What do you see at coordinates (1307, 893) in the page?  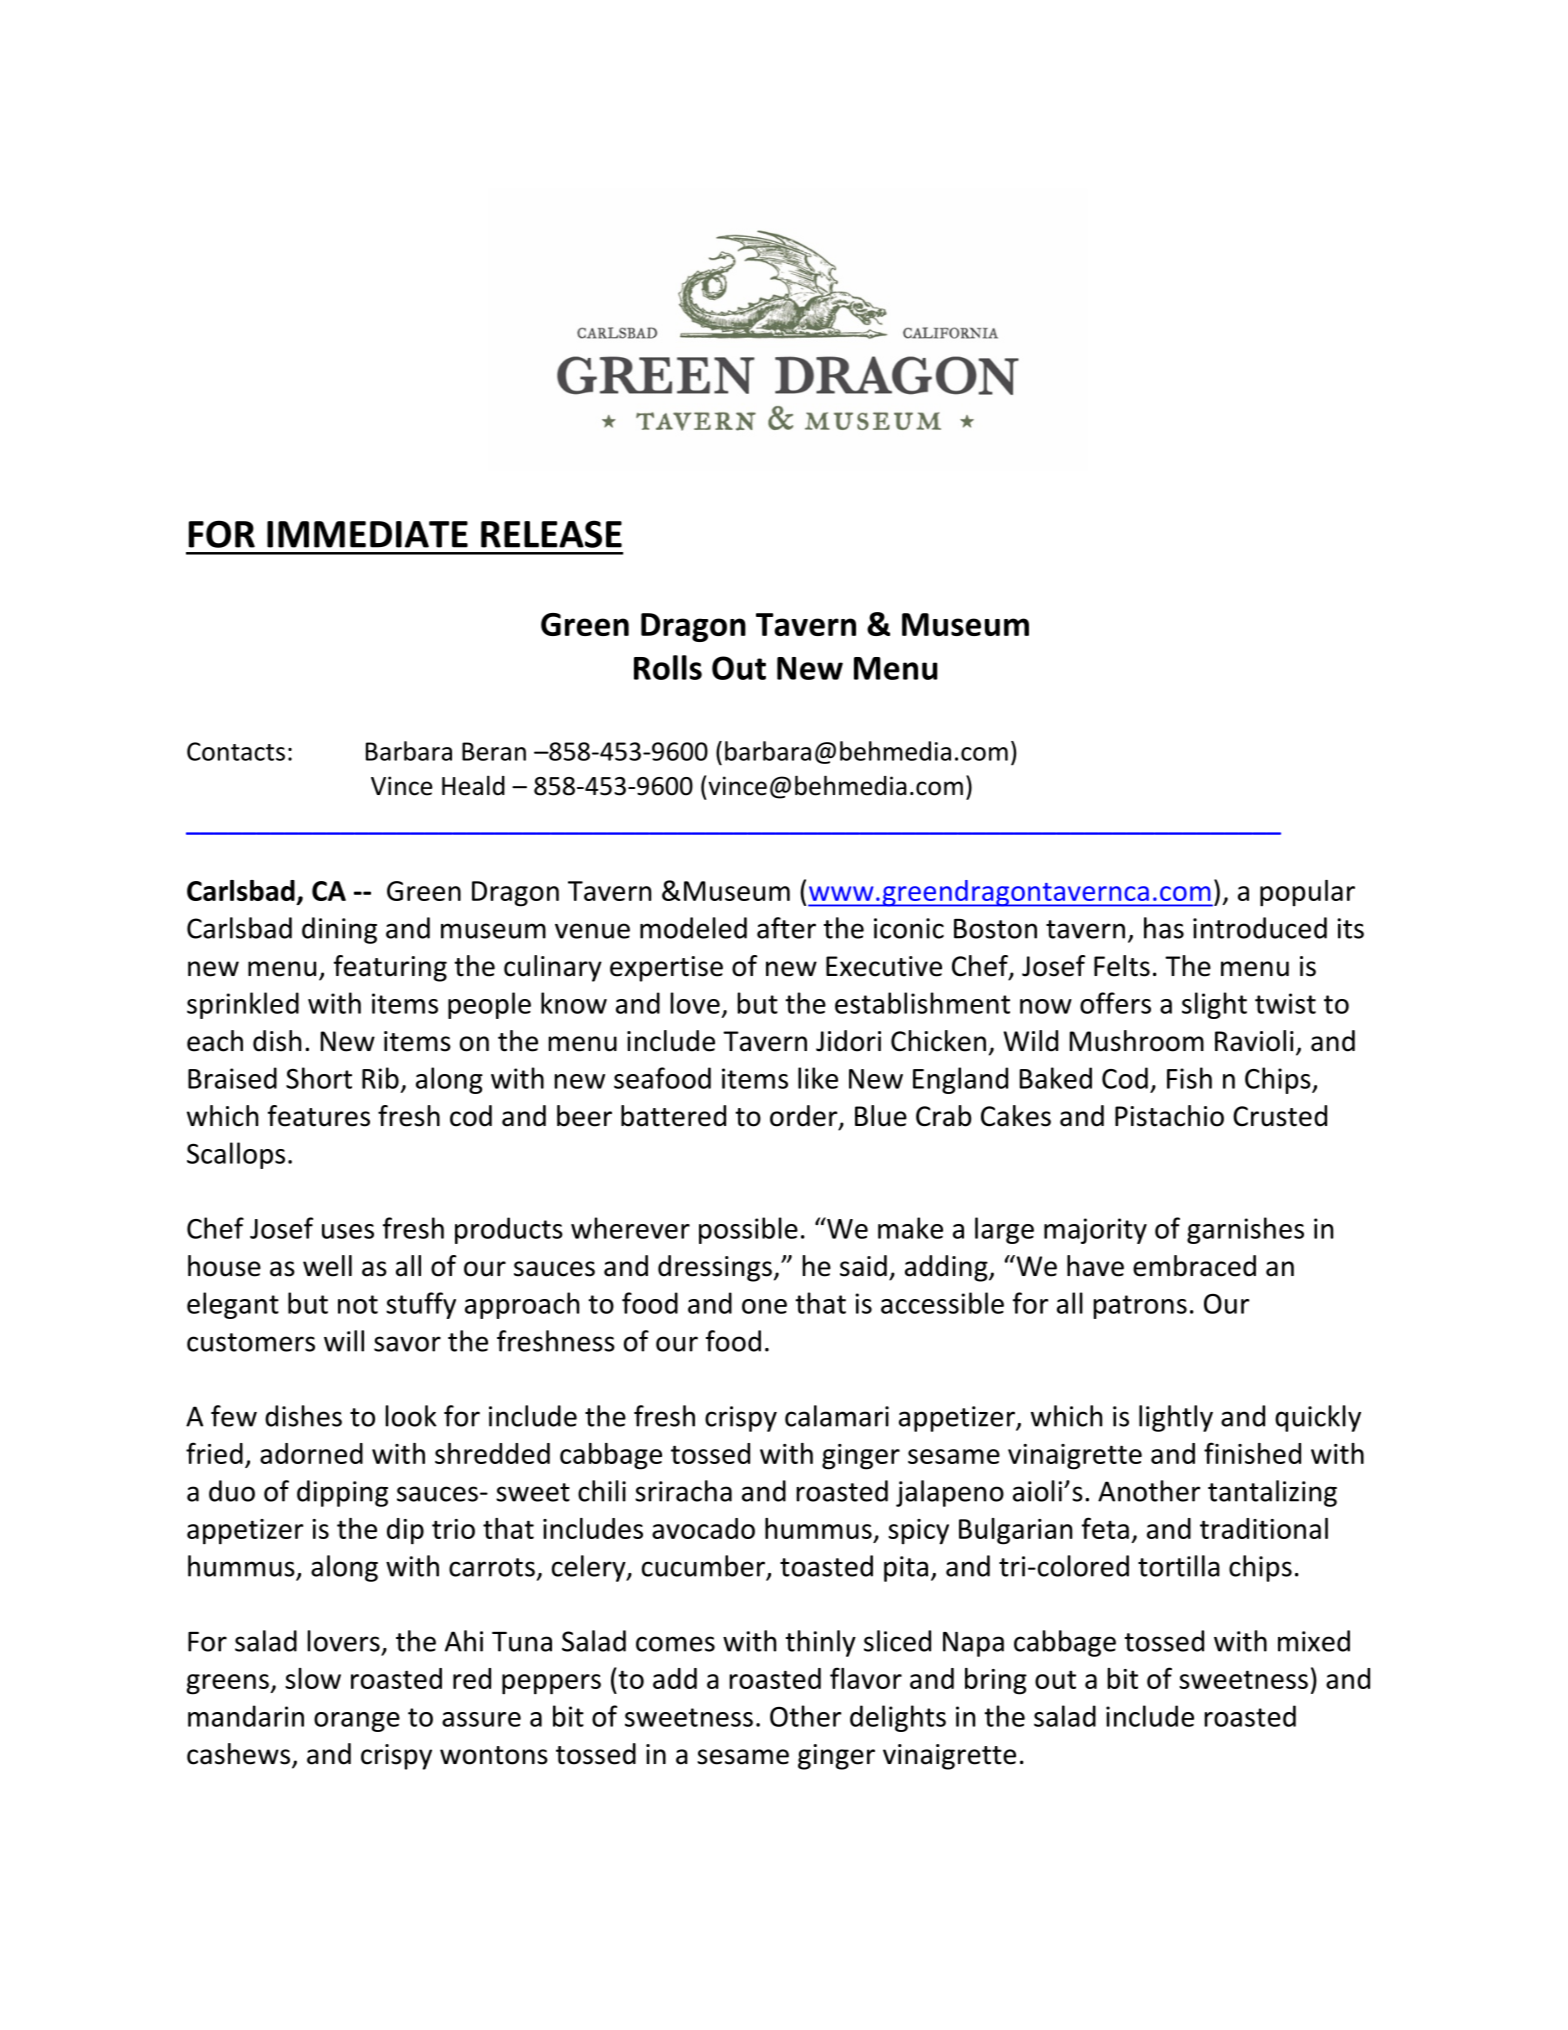 I see `popular` at bounding box center [1307, 893].
